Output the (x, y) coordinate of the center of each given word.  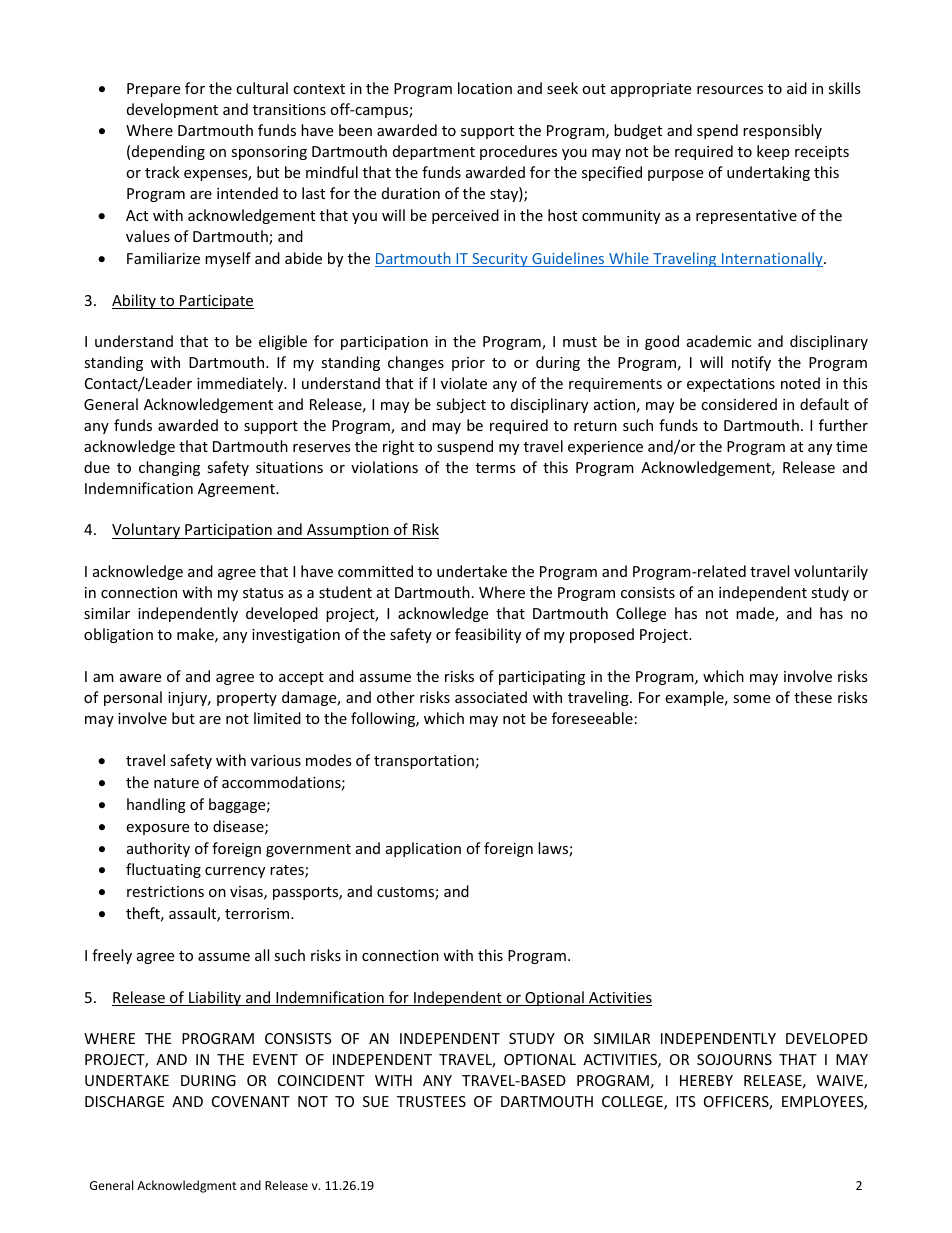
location (485, 88)
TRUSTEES (431, 1101)
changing (169, 468)
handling (156, 805)
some (751, 699)
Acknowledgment (187, 1186)
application (423, 849)
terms (496, 468)
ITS (686, 1101)
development (172, 110)
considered (739, 404)
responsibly (782, 131)
